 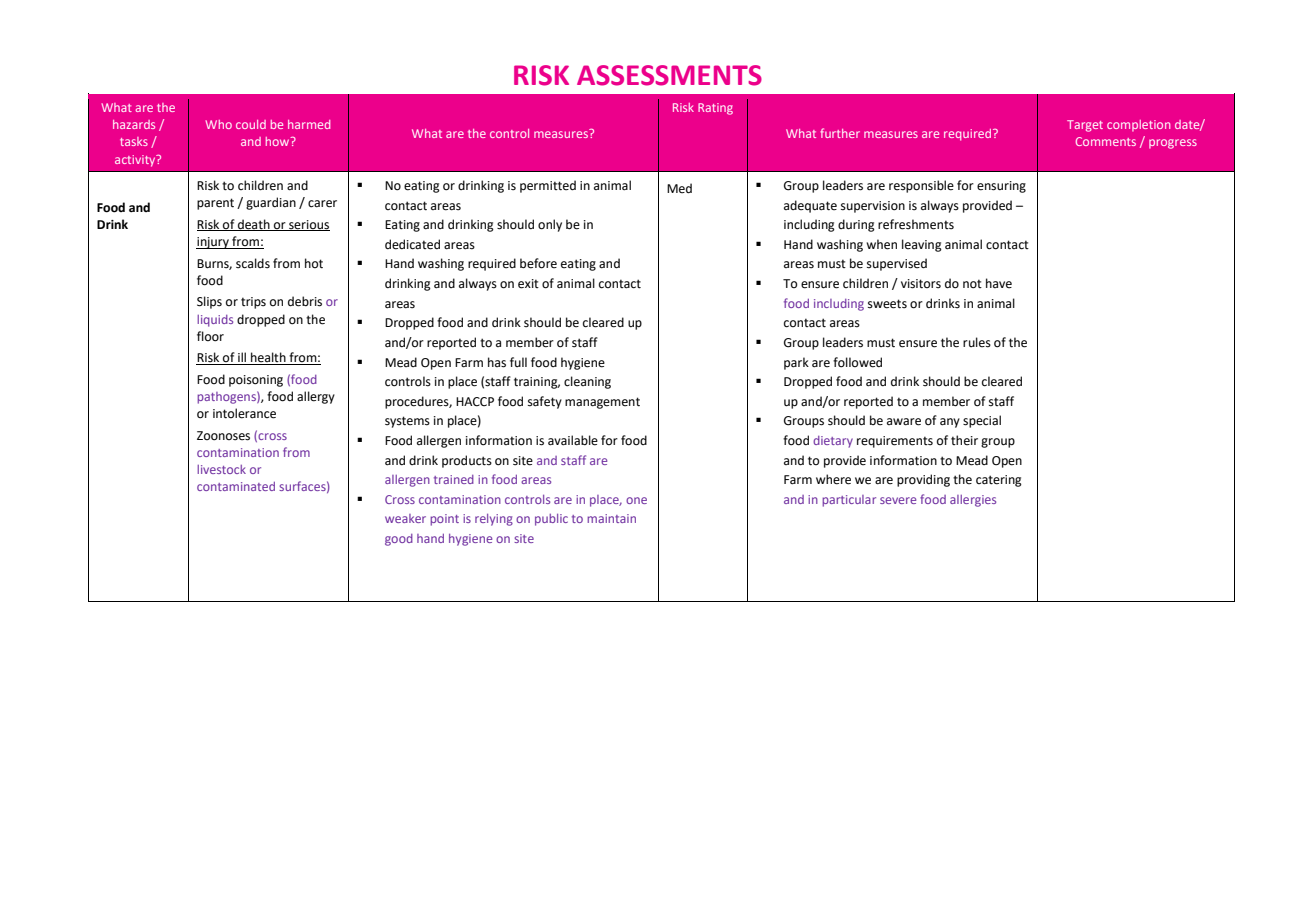 What do you see at coordinates (1085, 126) in the document?
I see `Target` at bounding box center [1085, 126].
